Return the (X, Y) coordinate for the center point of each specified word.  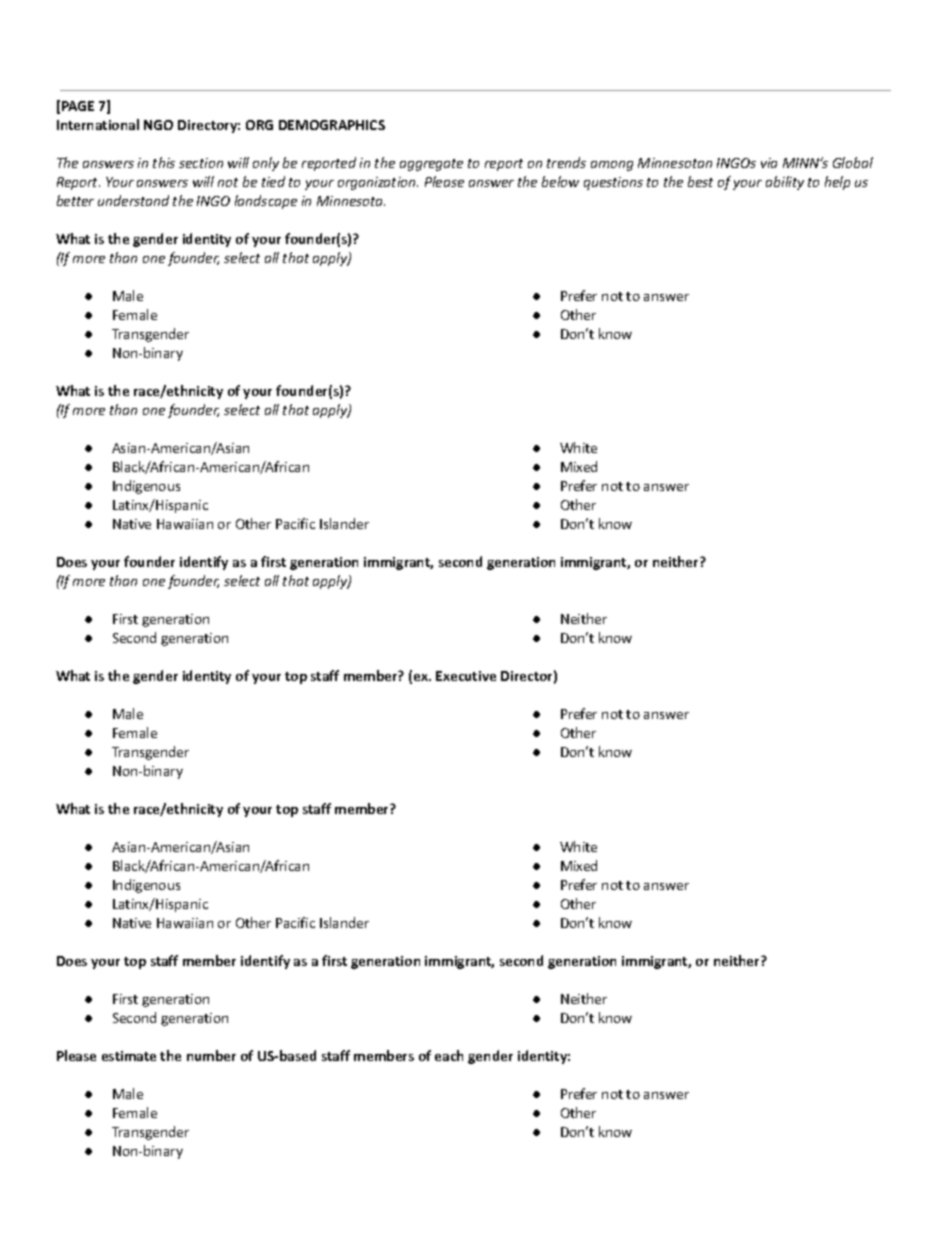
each (449, 1055)
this (164, 162)
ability (785, 183)
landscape (266, 202)
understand (133, 200)
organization (378, 183)
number (211, 1055)
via (769, 163)
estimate (129, 1056)
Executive (466, 676)
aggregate (431, 165)
